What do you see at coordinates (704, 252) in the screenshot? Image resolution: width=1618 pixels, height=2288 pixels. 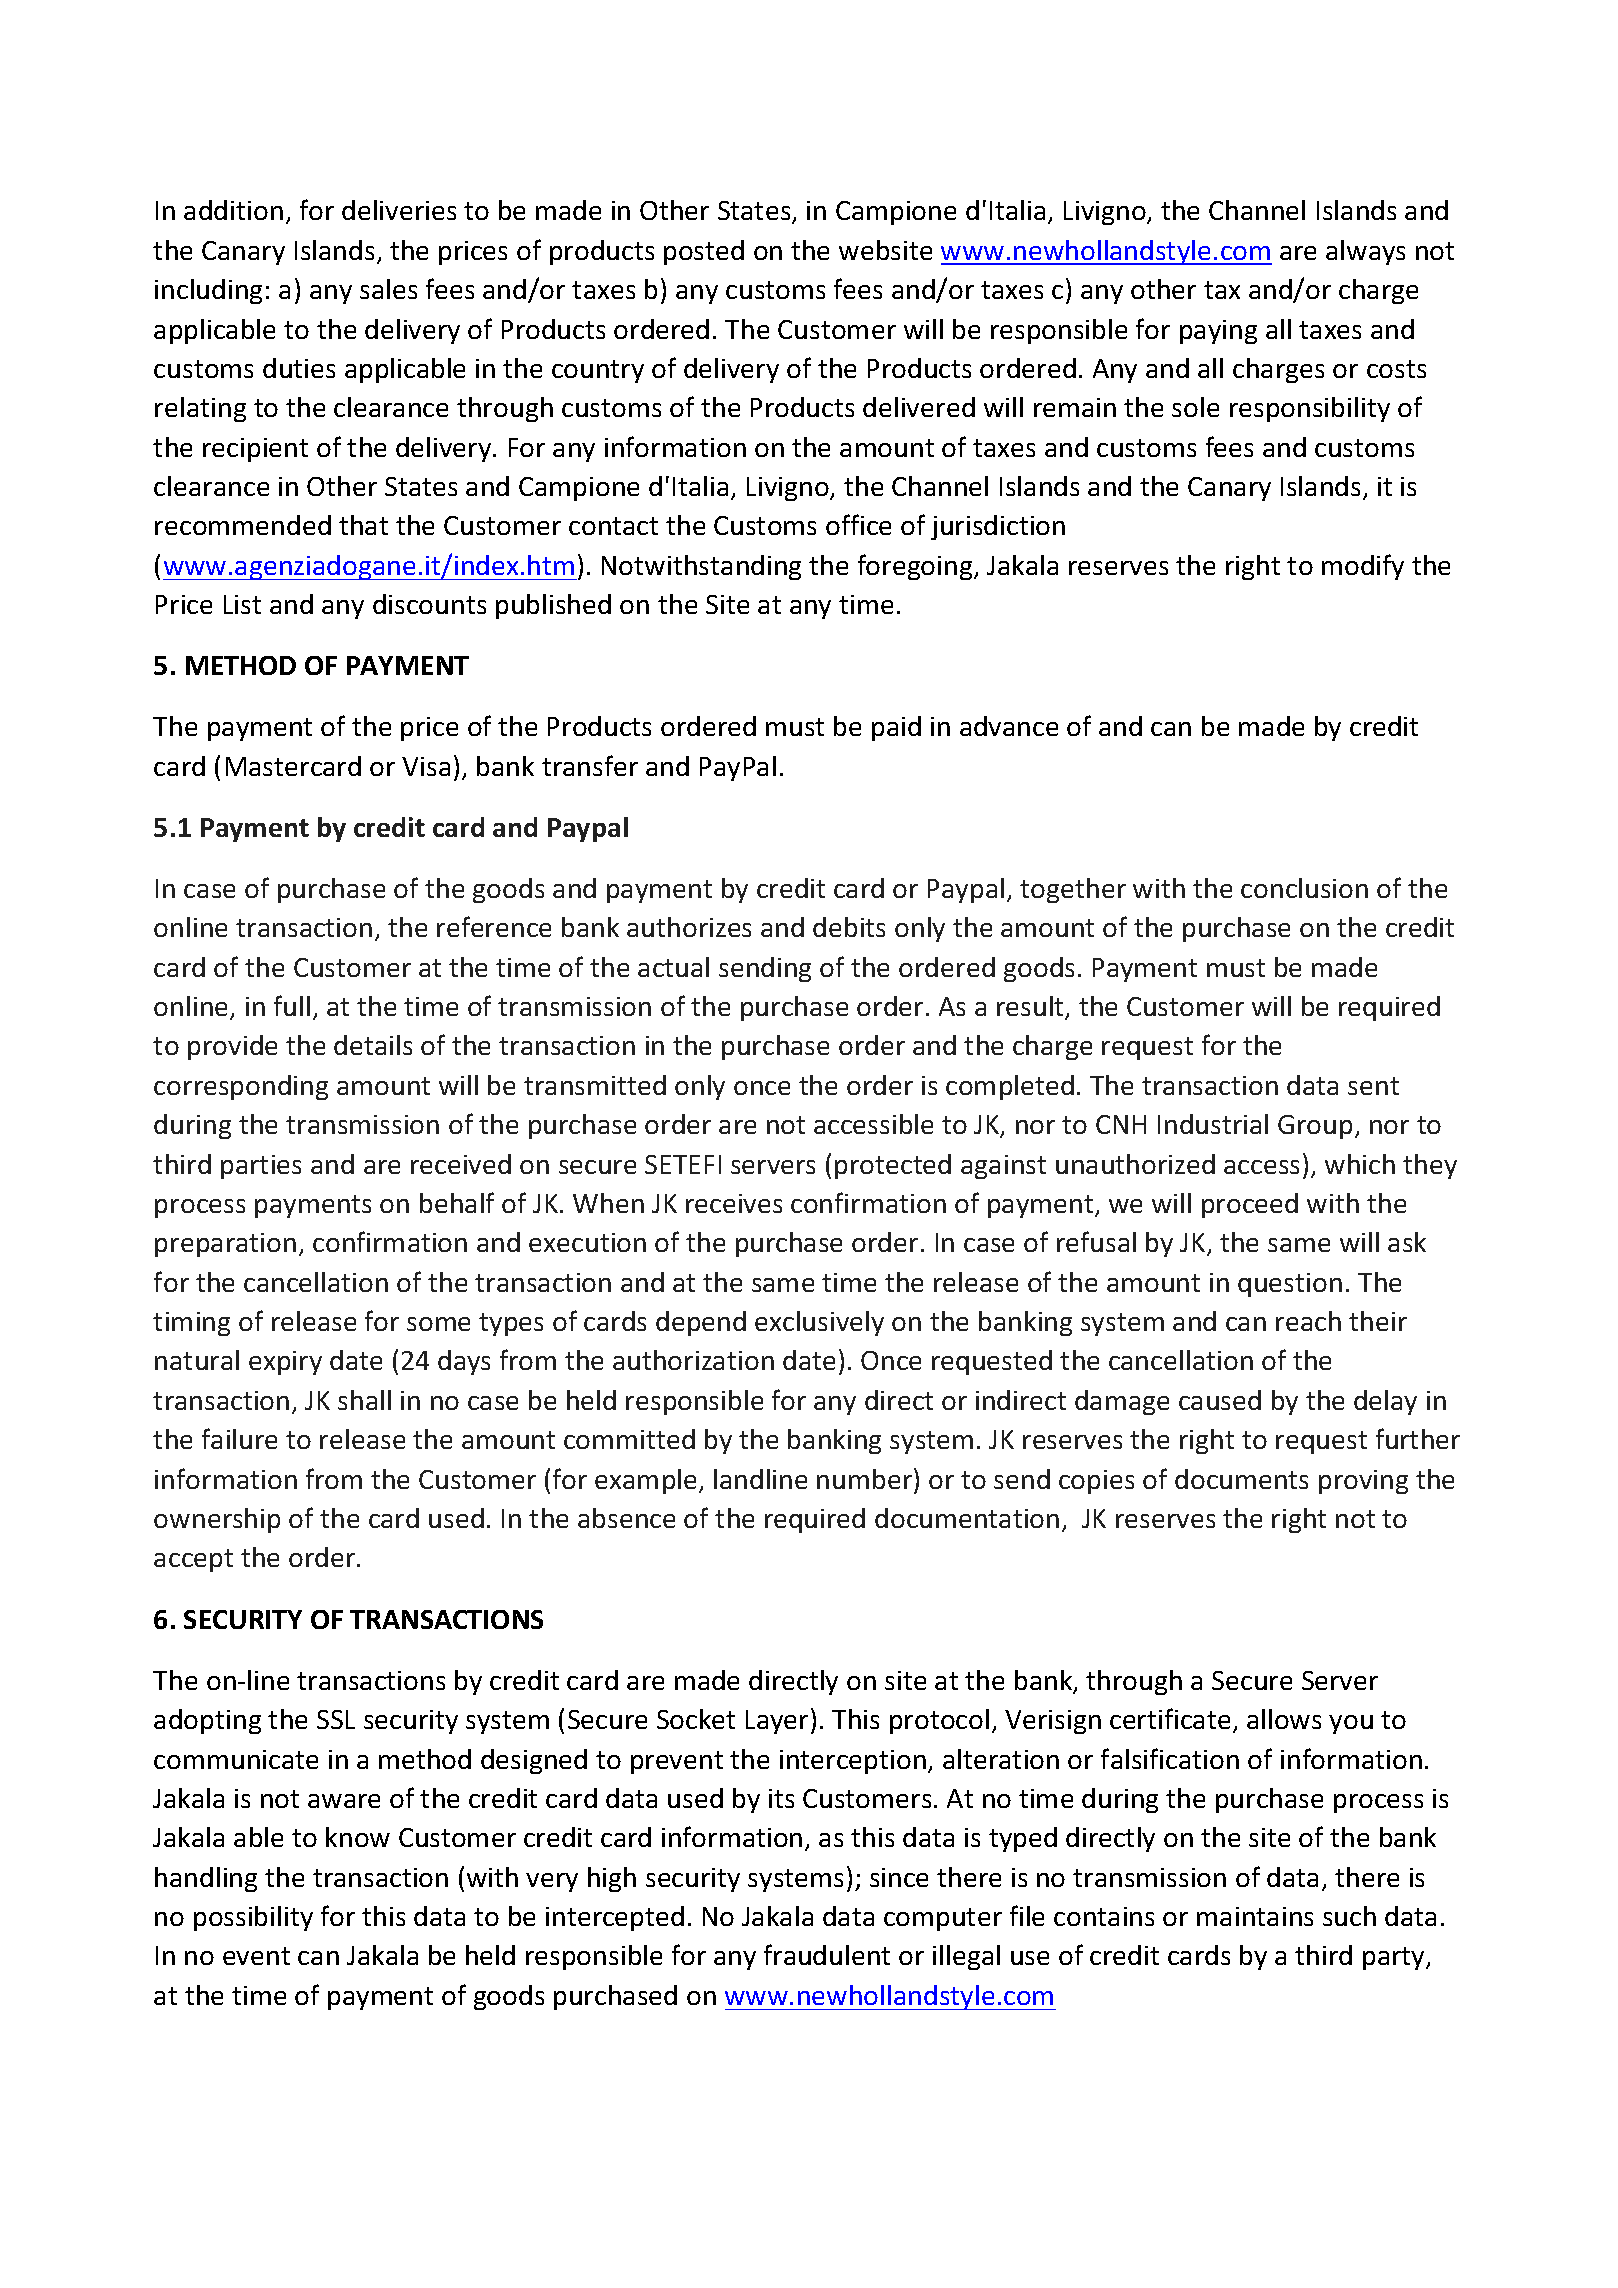 I see `posted` at bounding box center [704, 252].
